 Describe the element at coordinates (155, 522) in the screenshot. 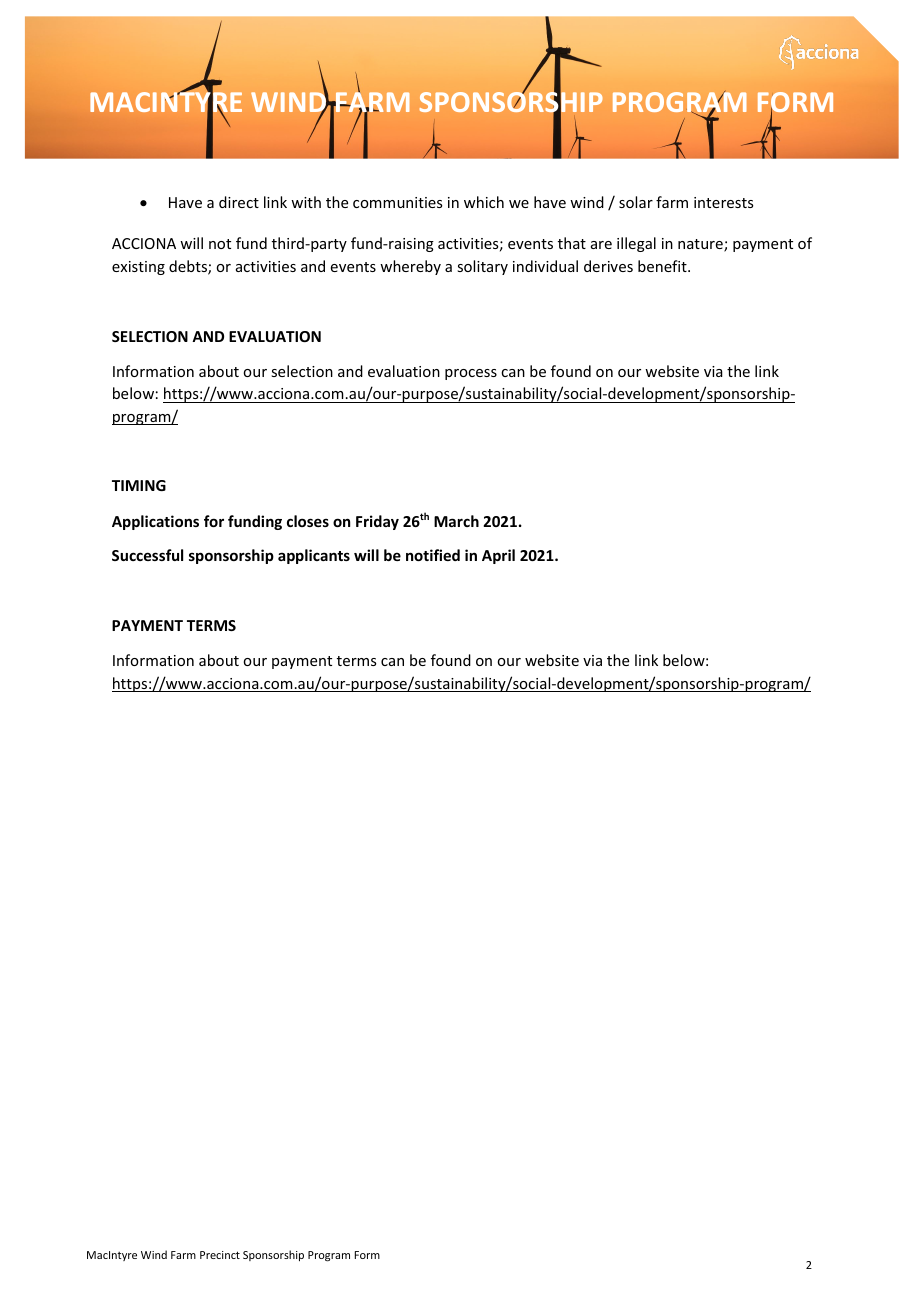

I see `Applications` at that location.
